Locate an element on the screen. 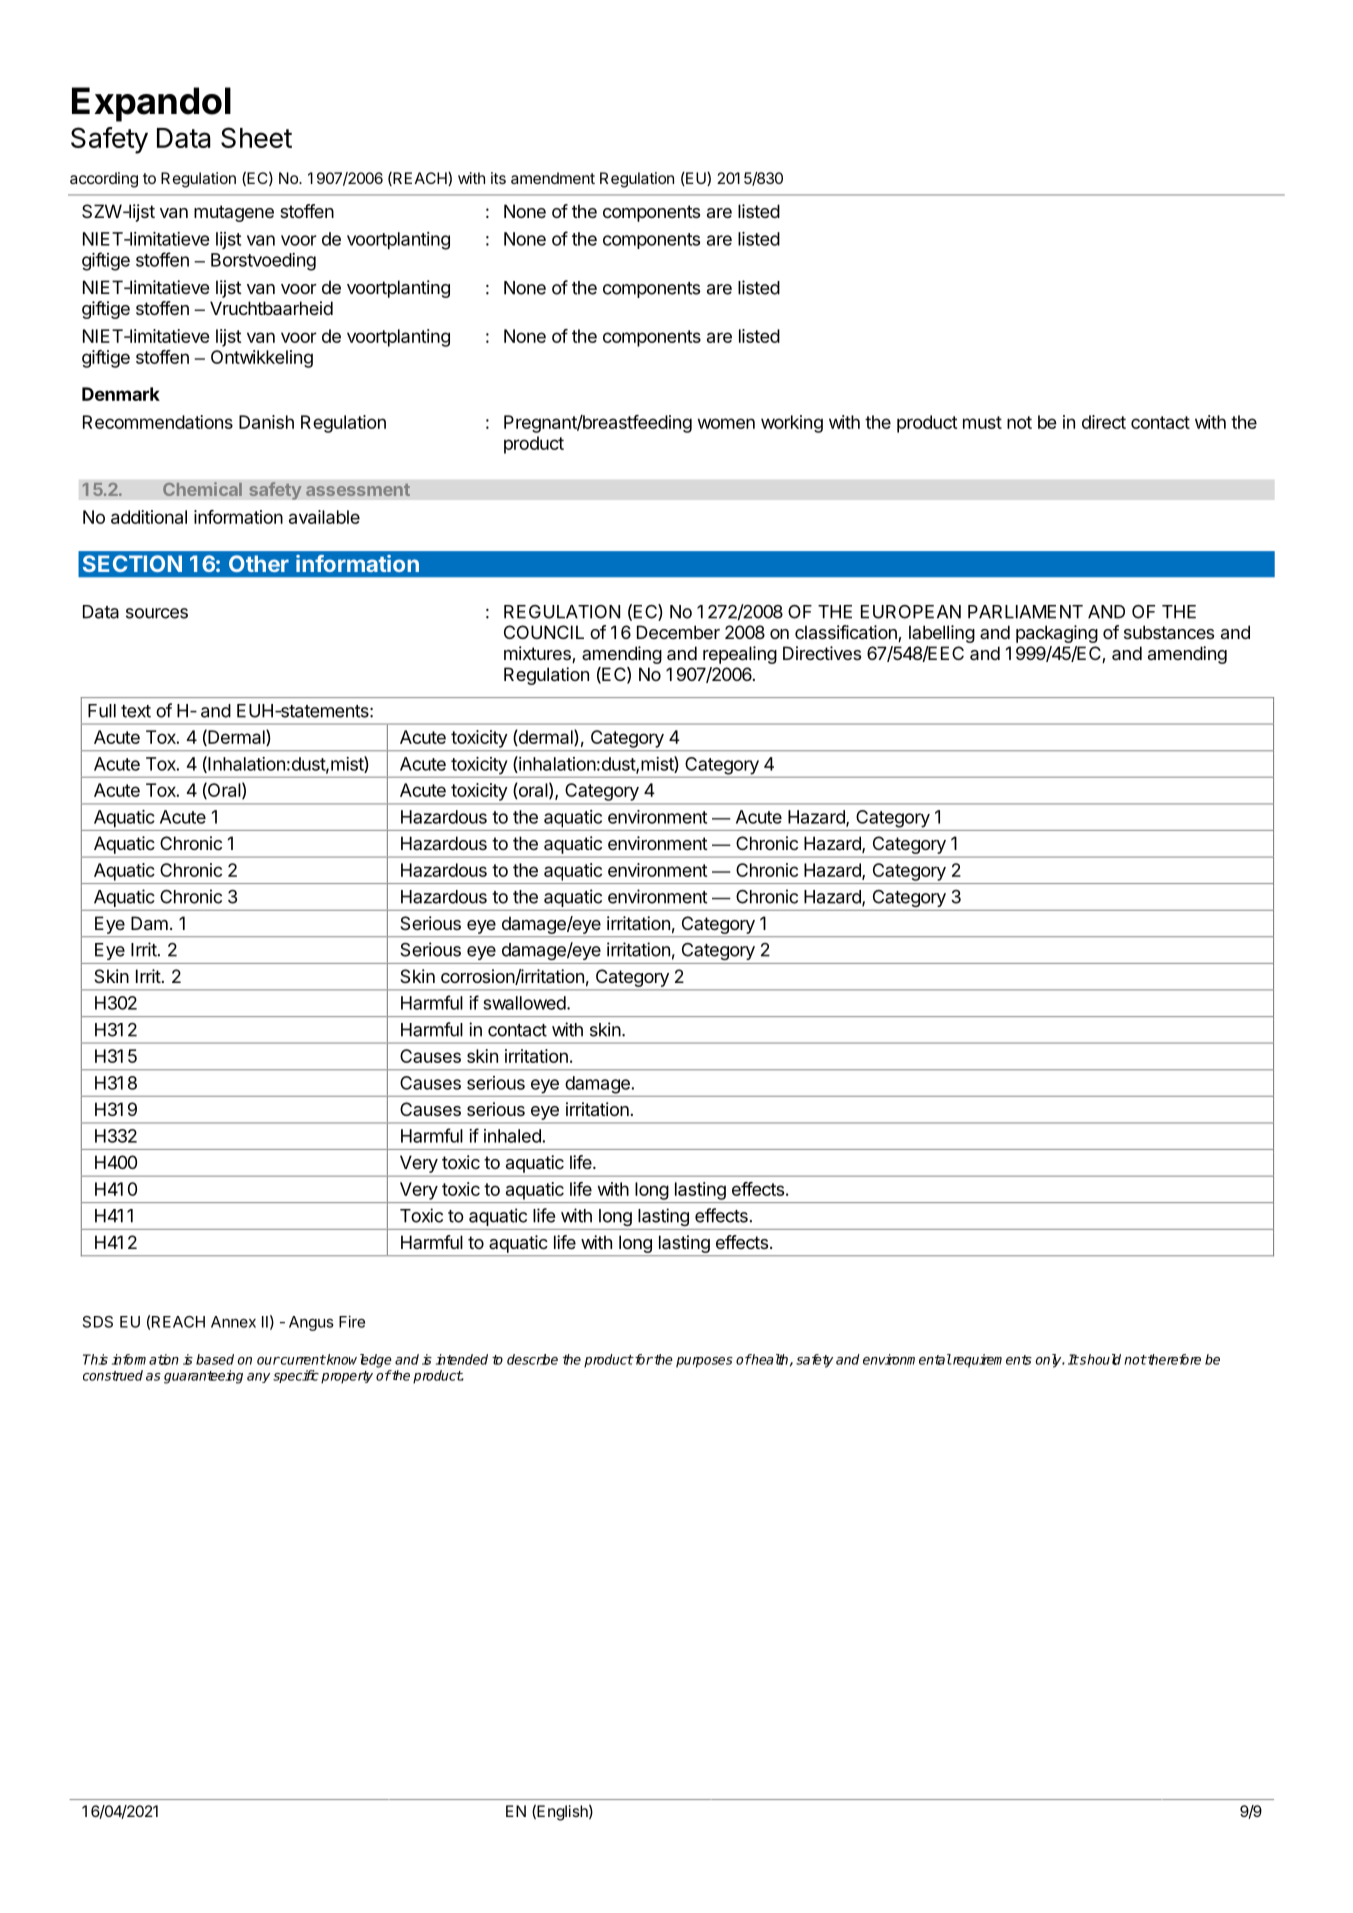 This screenshot has height=1913, width=1353. Annex is located at coordinates (233, 1322).
